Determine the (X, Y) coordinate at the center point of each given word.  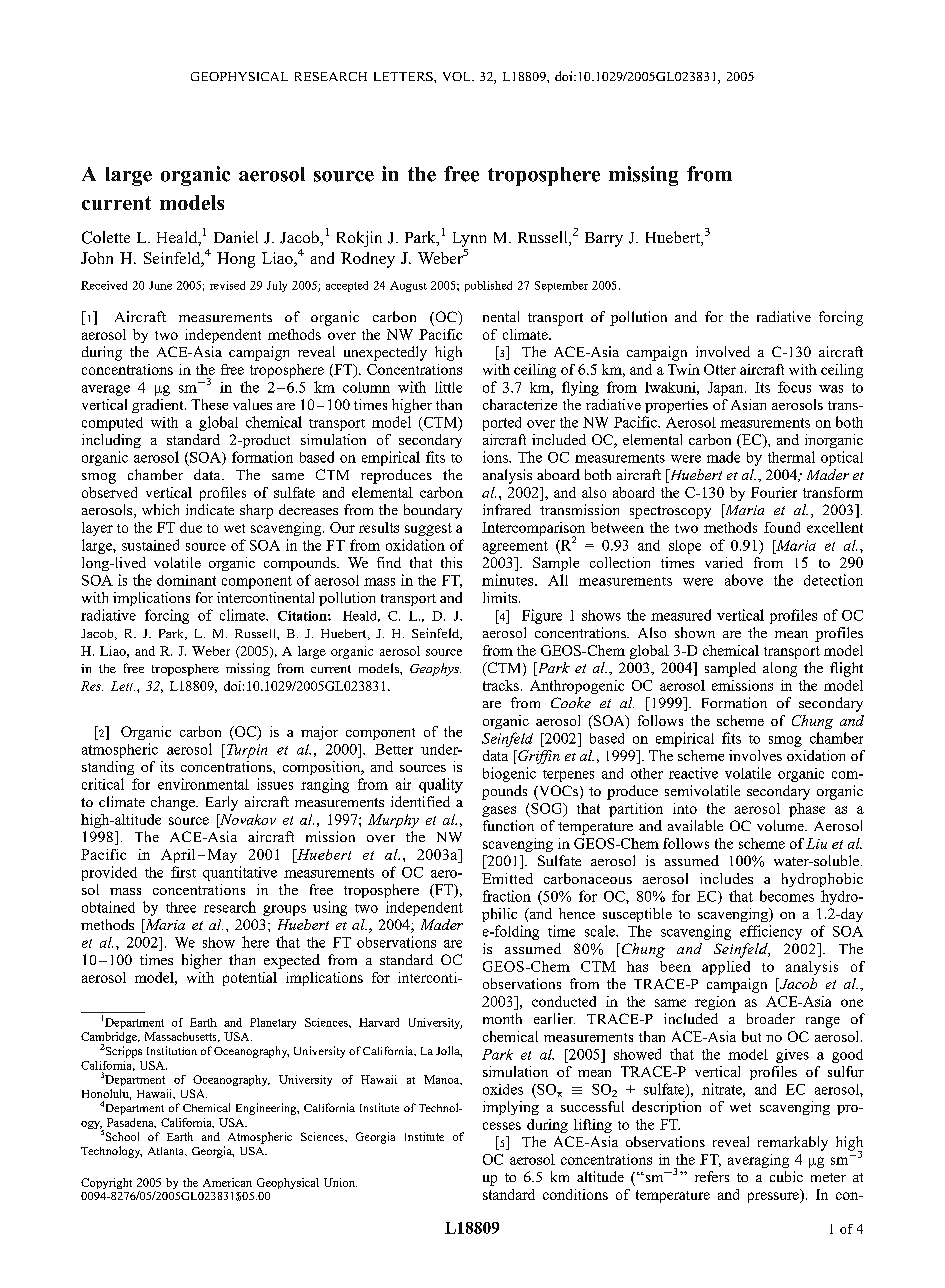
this (451, 562)
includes (726, 878)
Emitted (507, 878)
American (227, 1182)
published (488, 286)
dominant (186, 580)
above (744, 580)
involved (723, 351)
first (183, 872)
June (160, 285)
